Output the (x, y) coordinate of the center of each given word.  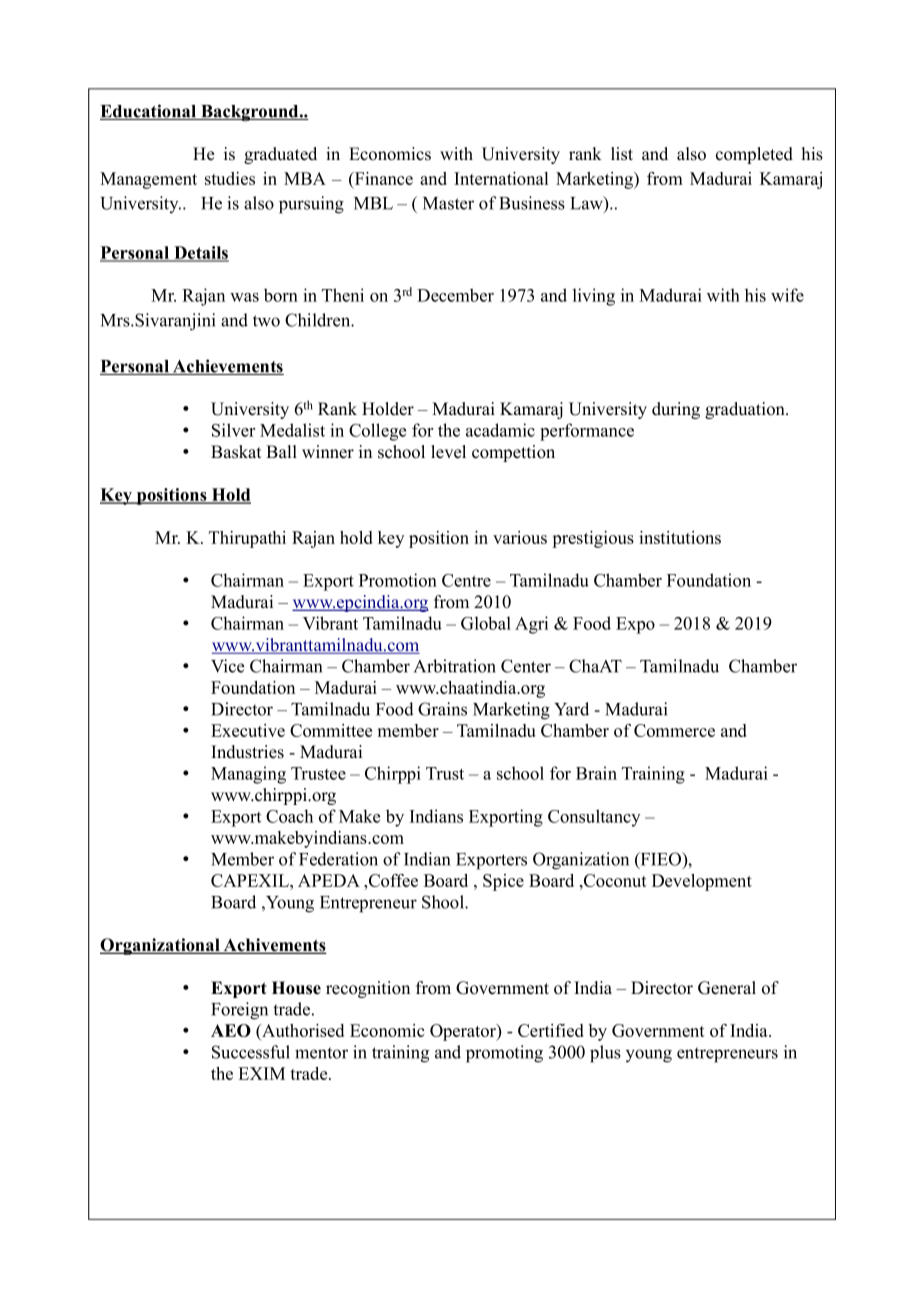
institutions (680, 537)
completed (754, 155)
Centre (466, 580)
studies (230, 178)
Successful (251, 1052)
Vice (227, 666)
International (501, 178)
